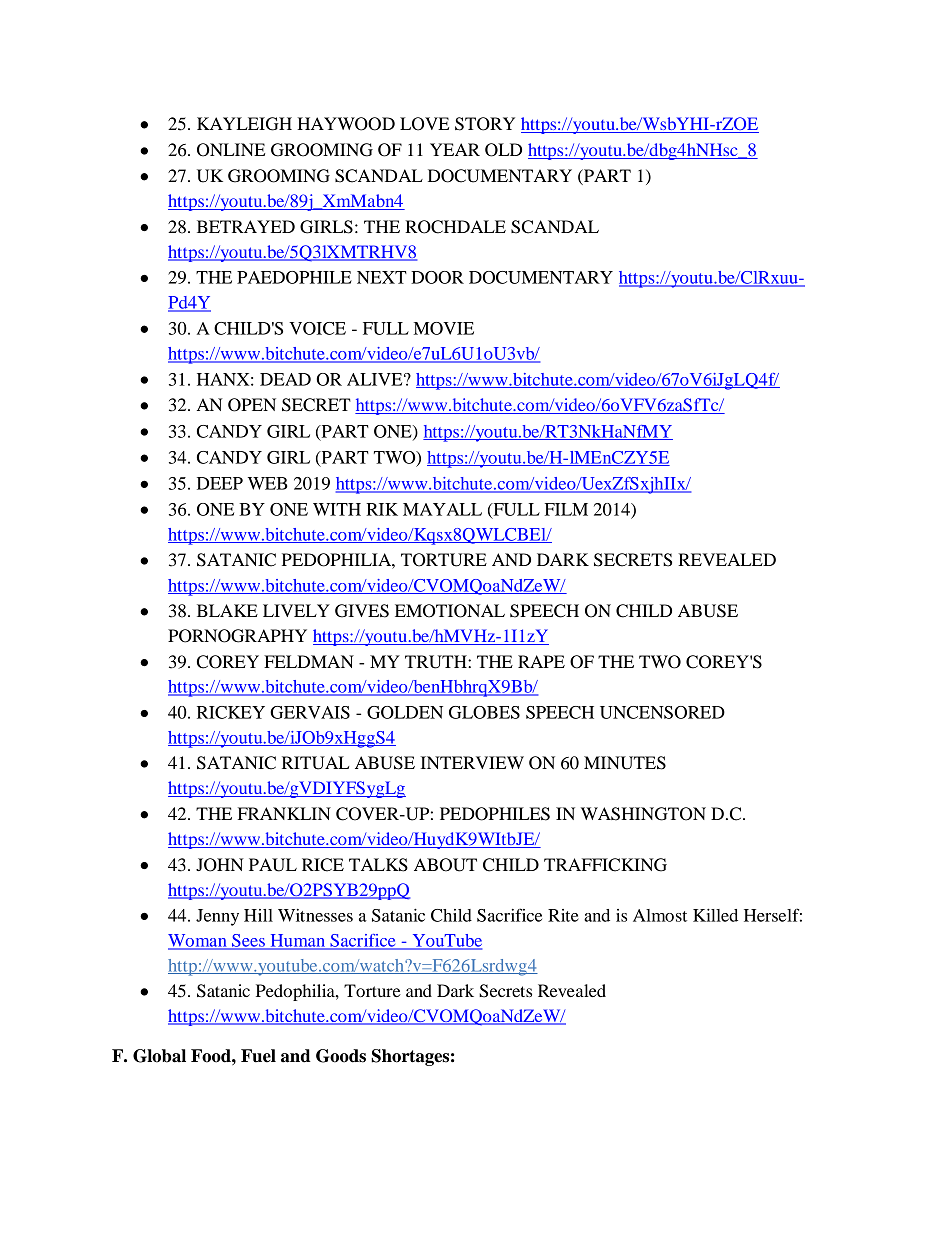 Image resolution: width=952 pixels, height=1233 pixels. Describe the element at coordinates (455, 149) in the screenshot. I see `YEAR` at that location.
